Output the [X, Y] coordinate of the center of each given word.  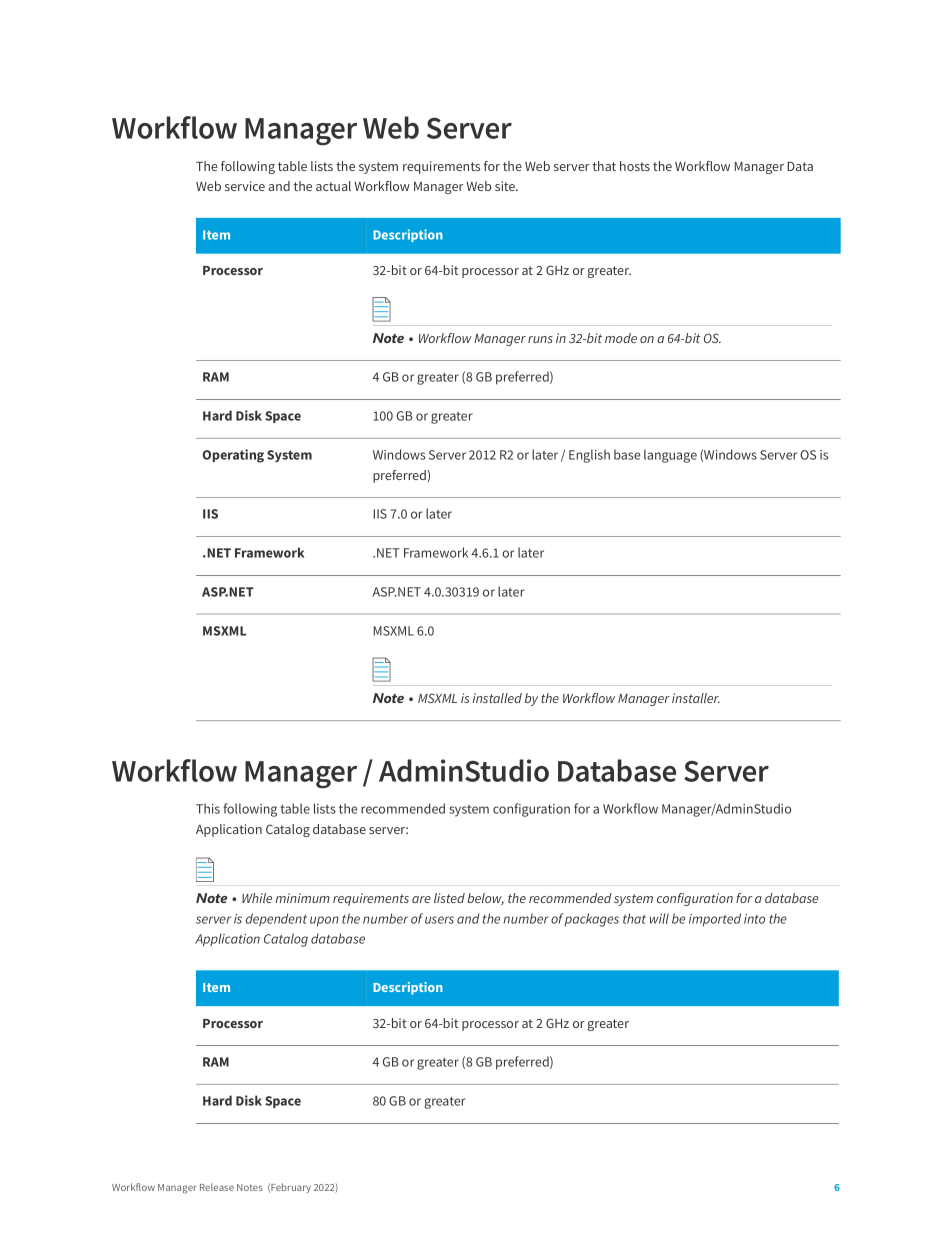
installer [696, 698]
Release [217, 1187]
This [208, 808]
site [506, 186]
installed [497, 698]
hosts [635, 166]
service [245, 186]
